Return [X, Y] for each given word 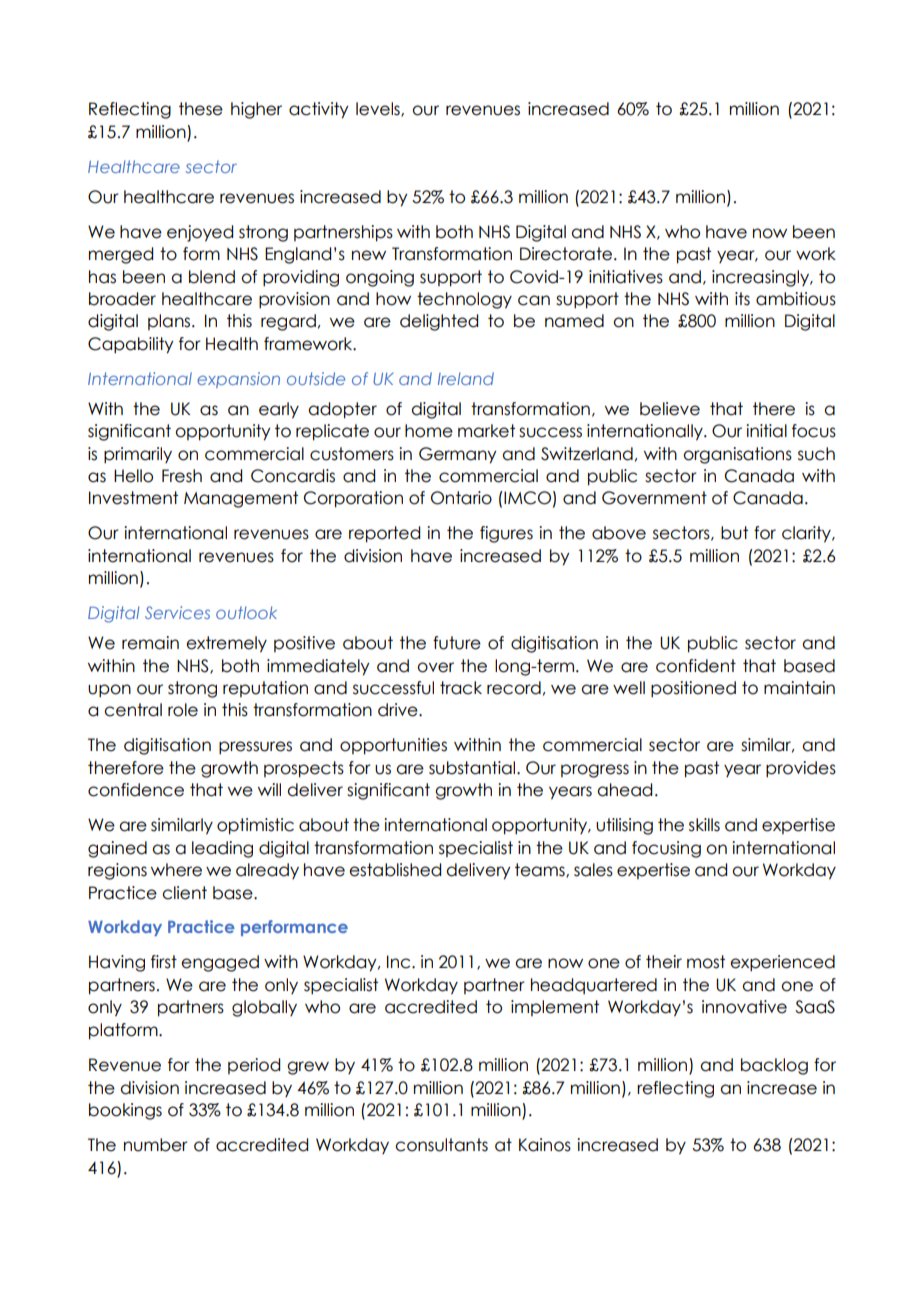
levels [379, 109]
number [156, 1145]
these [201, 109]
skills [704, 825]
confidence [136, 790]
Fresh [182, 476]
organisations [737, 455]
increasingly [762, 278]
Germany [457, 455]
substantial [473, 768]
